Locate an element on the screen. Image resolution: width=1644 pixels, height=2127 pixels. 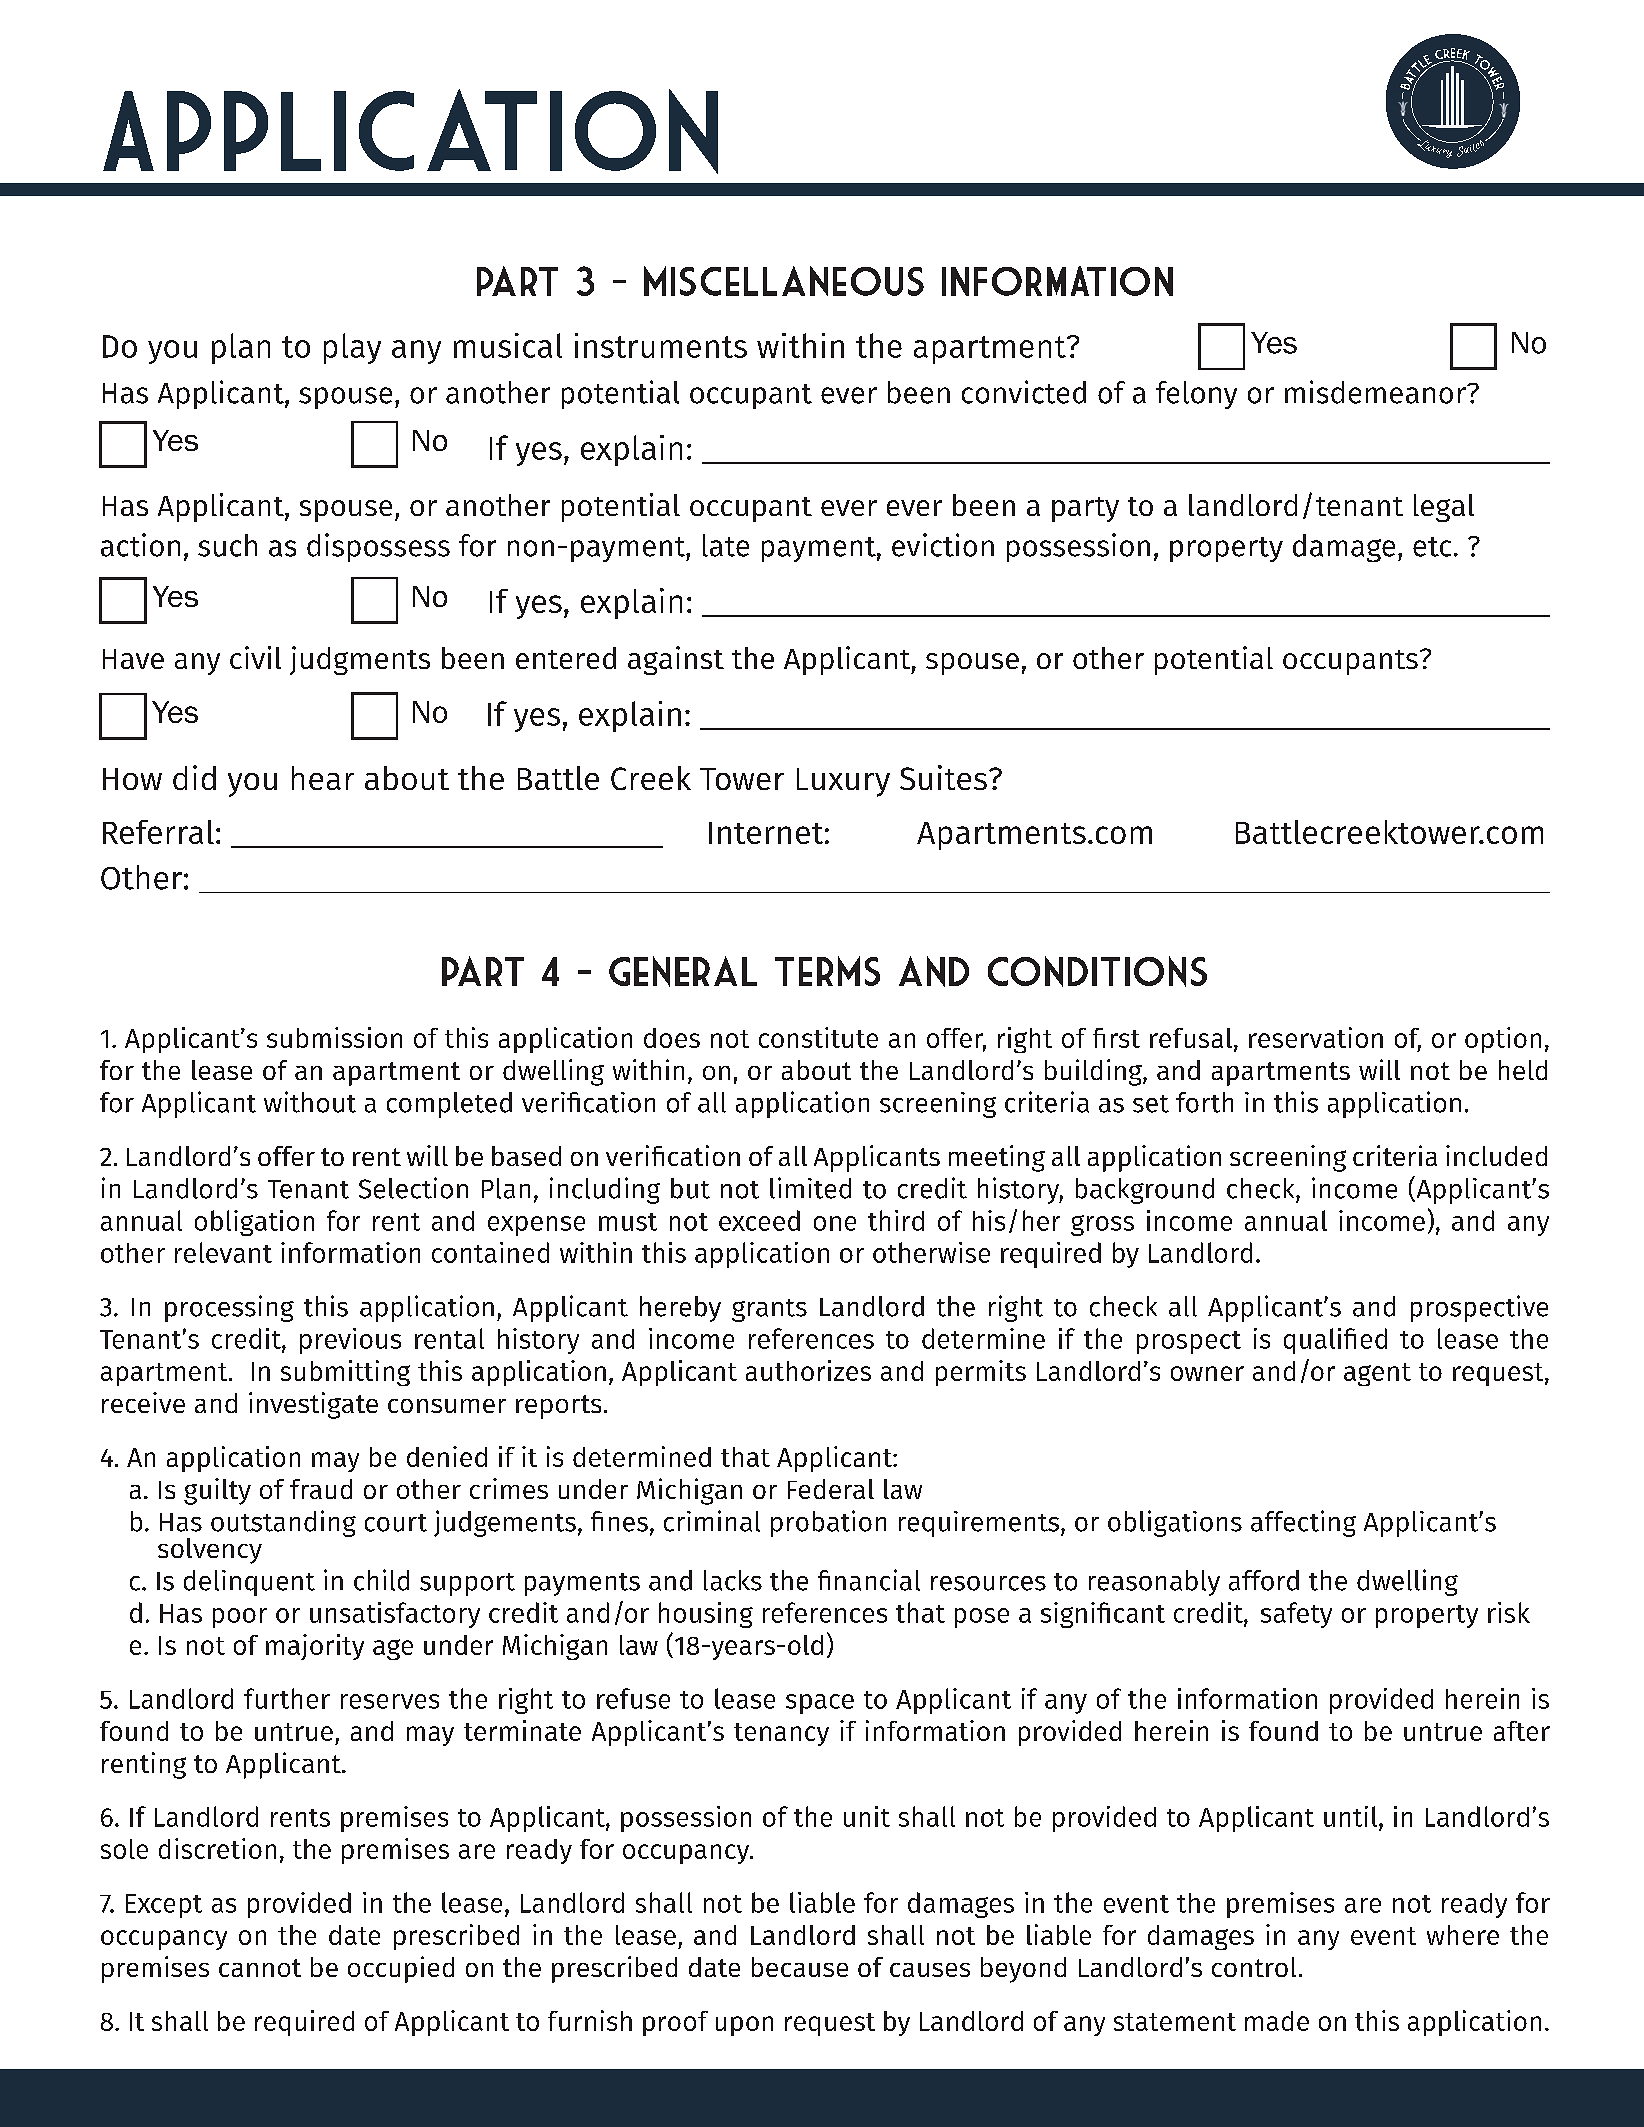
affecting is located at coordinates (1303, 1523).
